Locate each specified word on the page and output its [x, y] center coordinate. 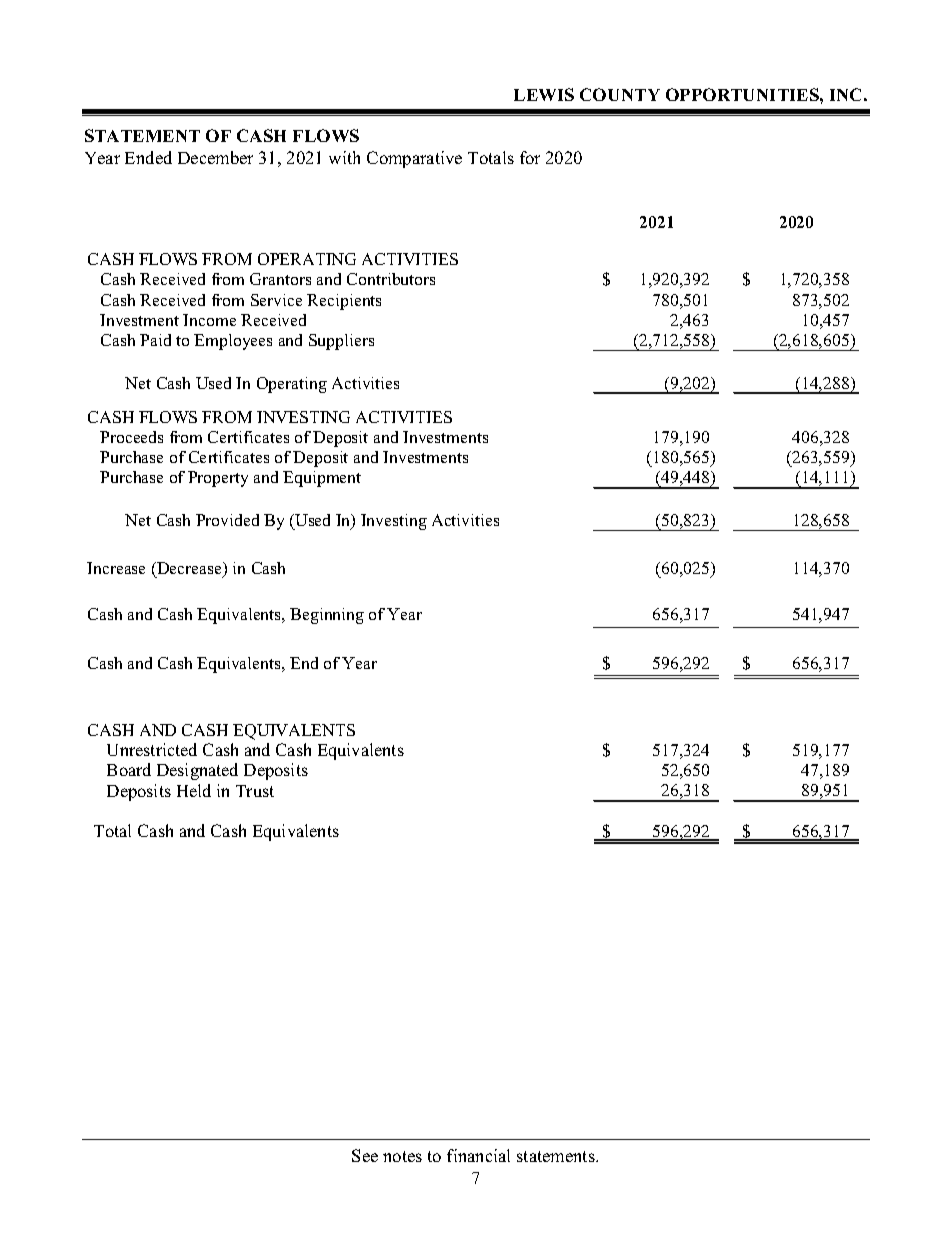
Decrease [189, 569]
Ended [148, 157]
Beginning [327, 616]
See [365, 1155]
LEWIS [544, 94]
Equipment [322, 479]
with [344, 157]
